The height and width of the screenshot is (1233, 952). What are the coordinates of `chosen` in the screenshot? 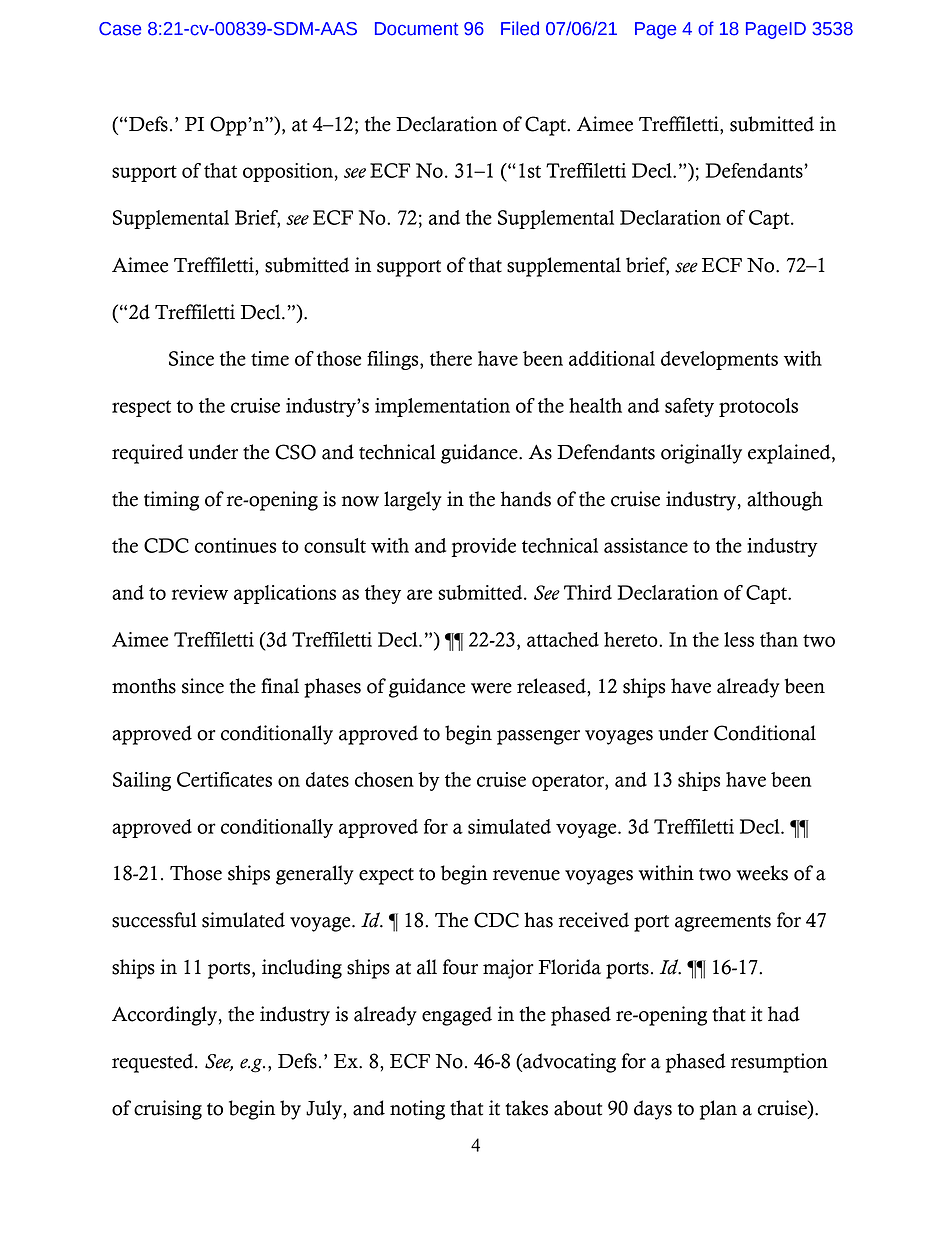 It's located at (384, 779).
